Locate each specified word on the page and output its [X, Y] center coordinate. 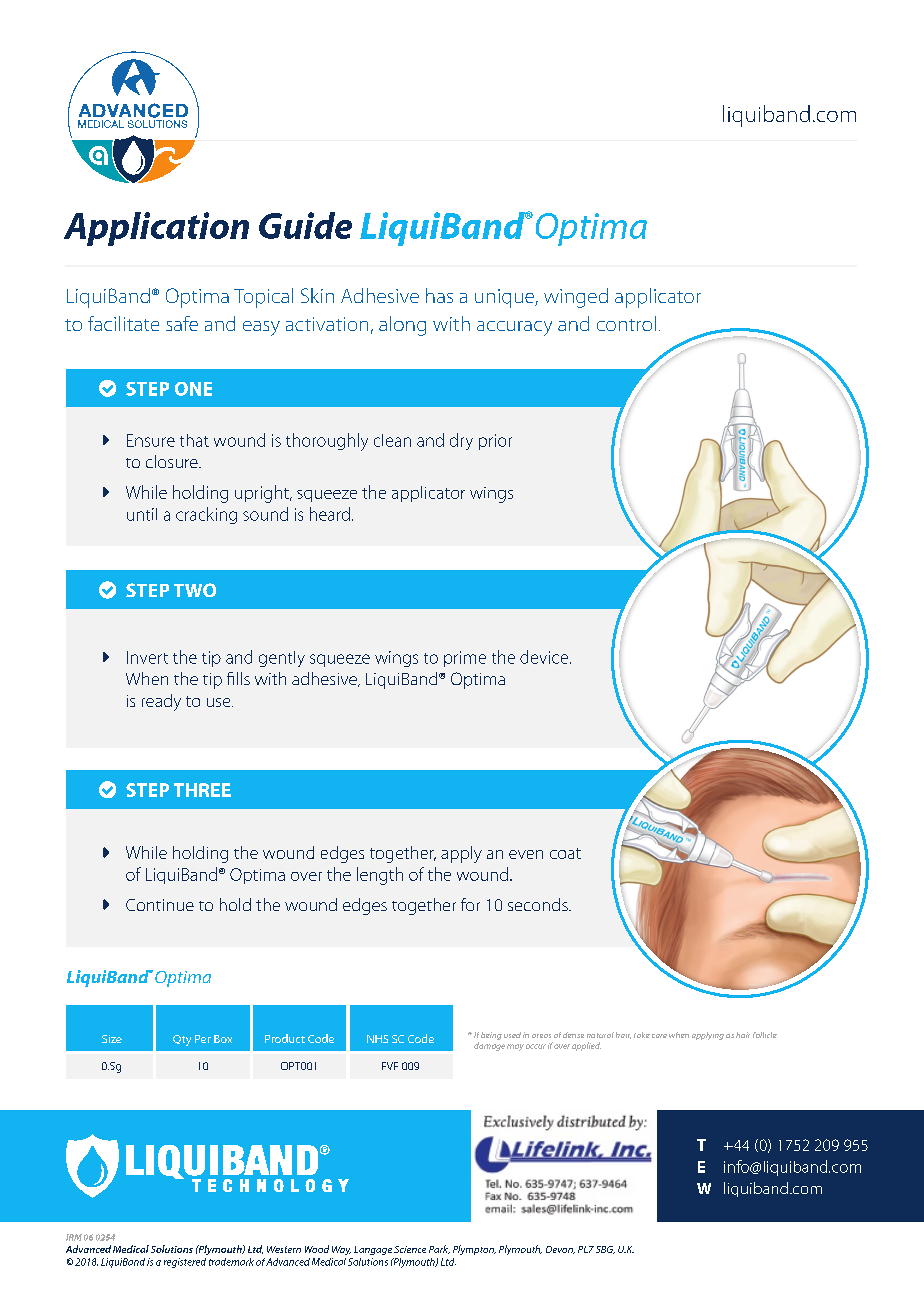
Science [410, 1249]
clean [392, 440]
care [659, 1036]
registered [185, 1263]
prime [465, 659]
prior [495, 442]
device [544, 657]
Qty [182, 1040]
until [142, 514]
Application [156, 229]
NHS [377, 1039]
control [626, 323]
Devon [560, 1250]
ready [161, 702]
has [439, 295]
